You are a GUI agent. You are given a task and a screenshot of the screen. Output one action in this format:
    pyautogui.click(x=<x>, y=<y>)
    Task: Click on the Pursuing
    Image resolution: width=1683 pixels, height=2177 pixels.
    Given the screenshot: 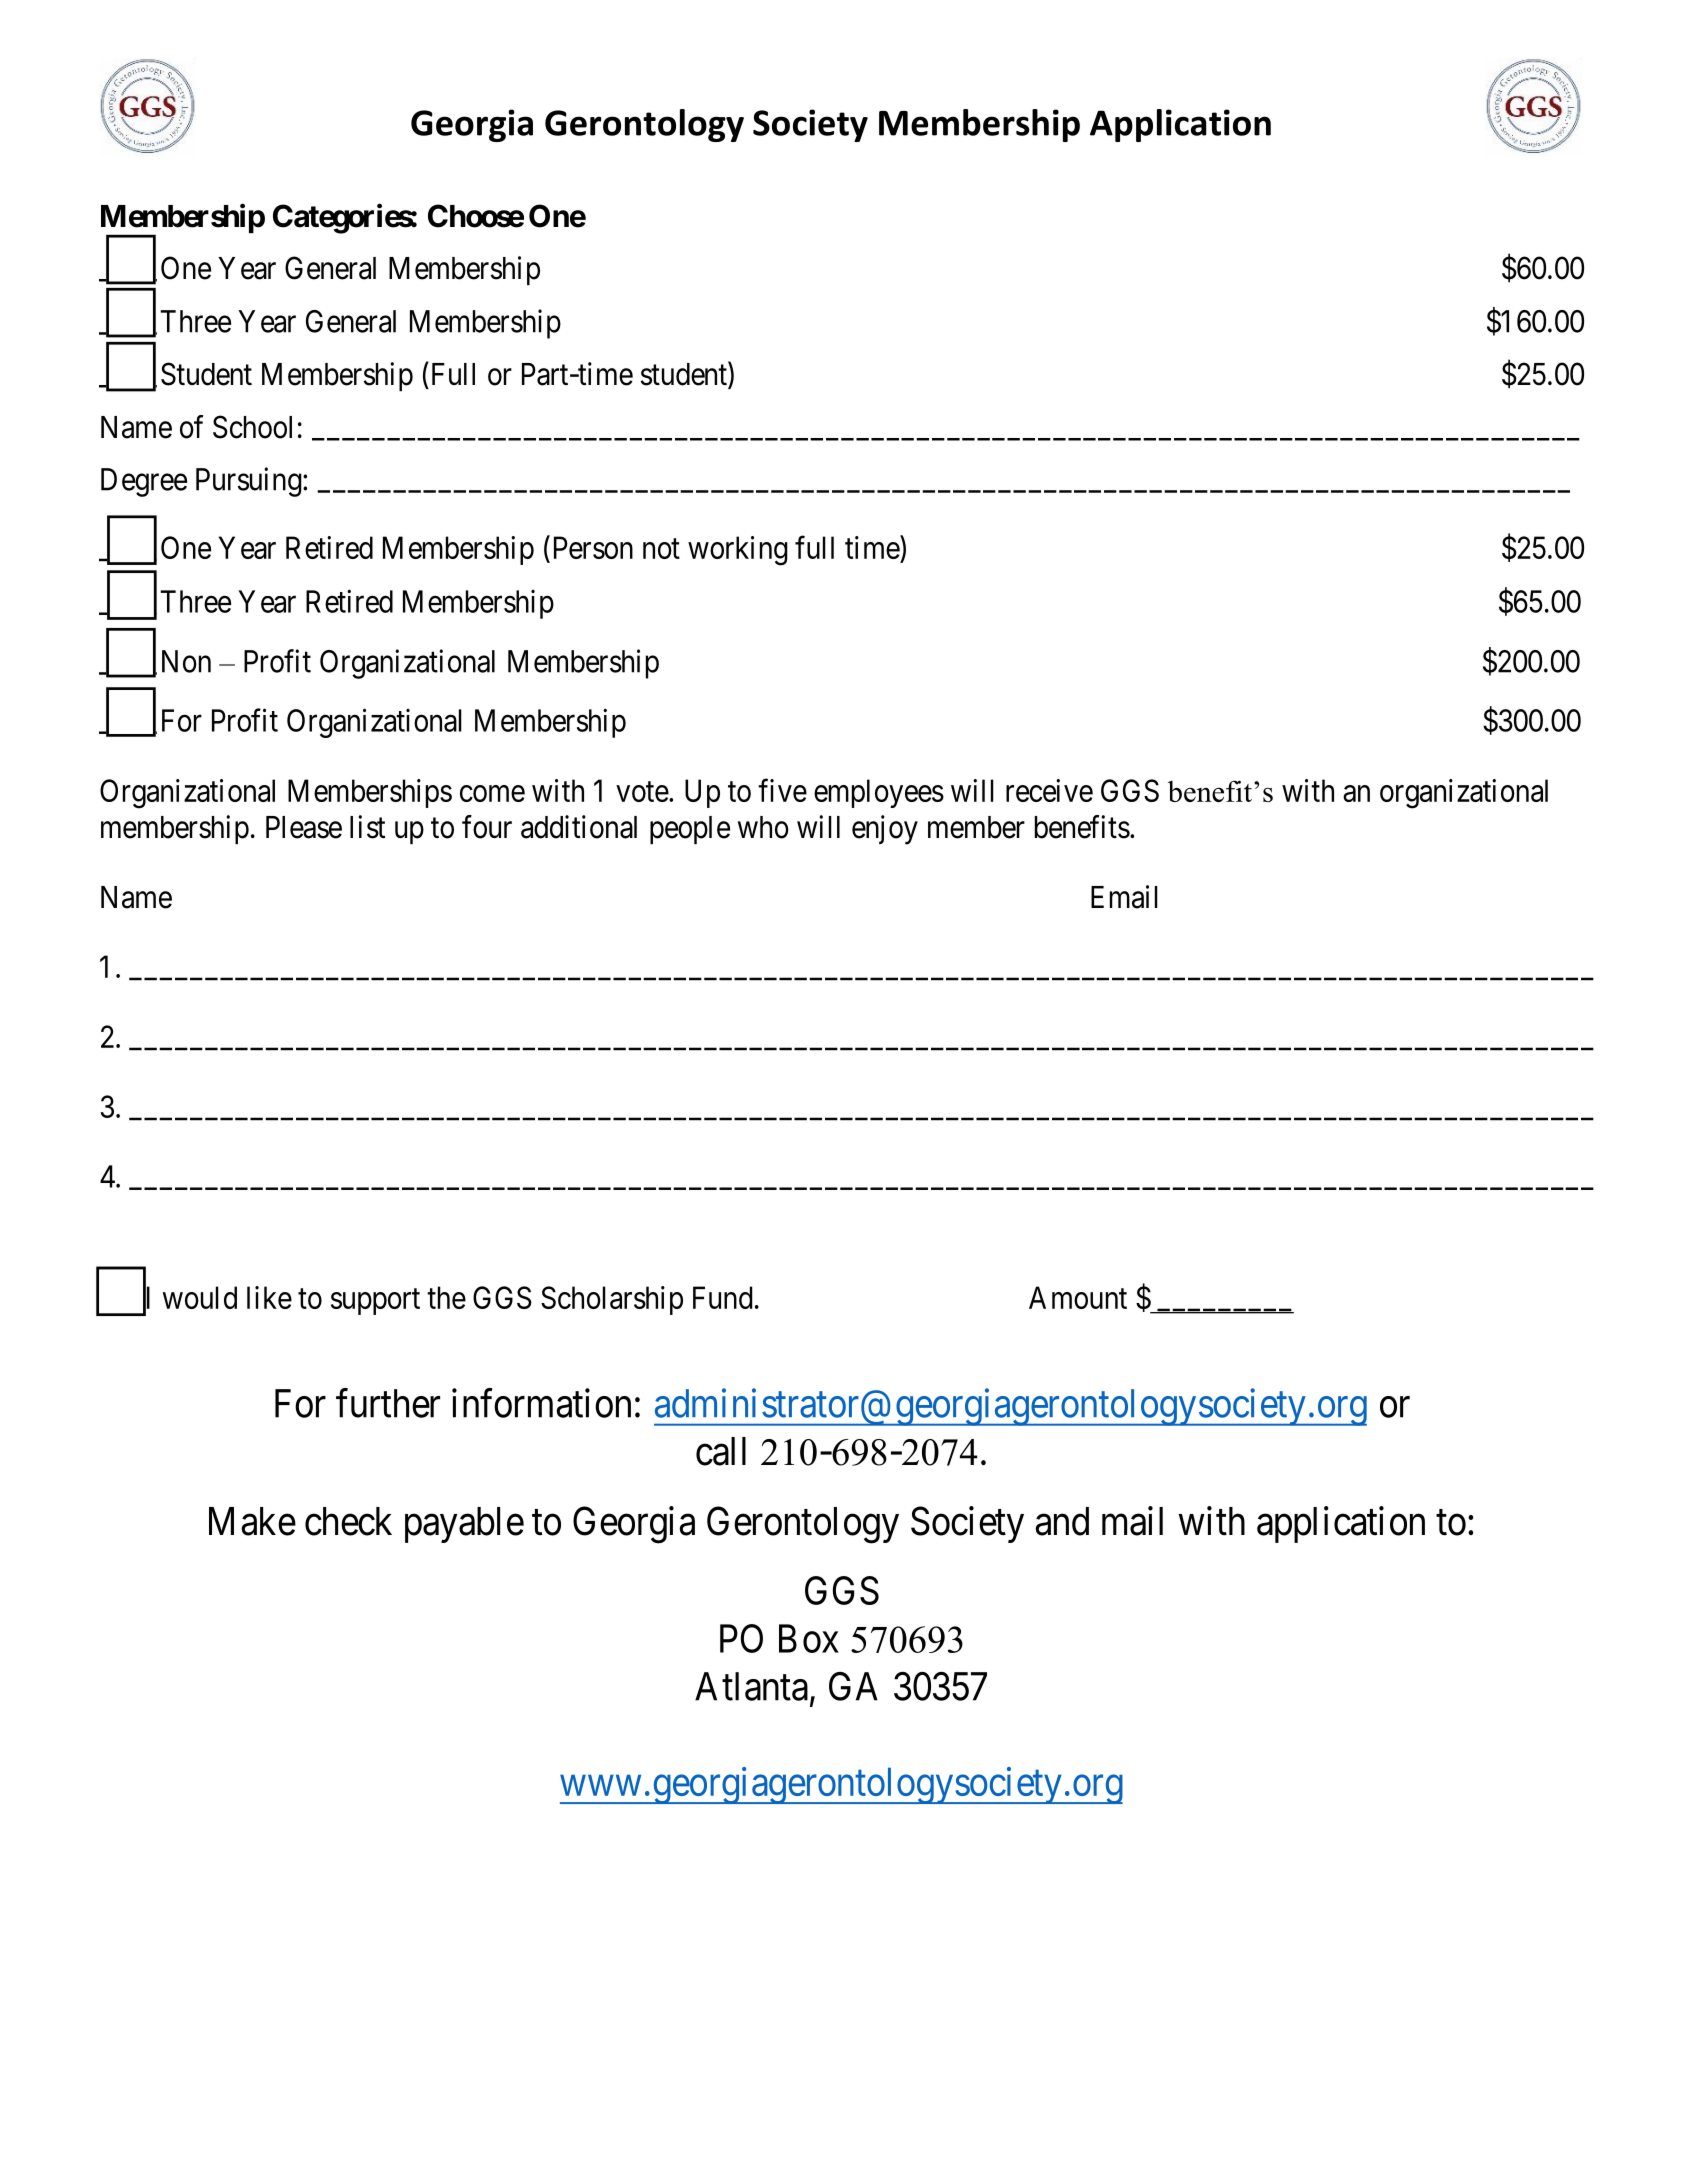 What is the action you would take?
    pyautogui.click(x=250, y=482)
